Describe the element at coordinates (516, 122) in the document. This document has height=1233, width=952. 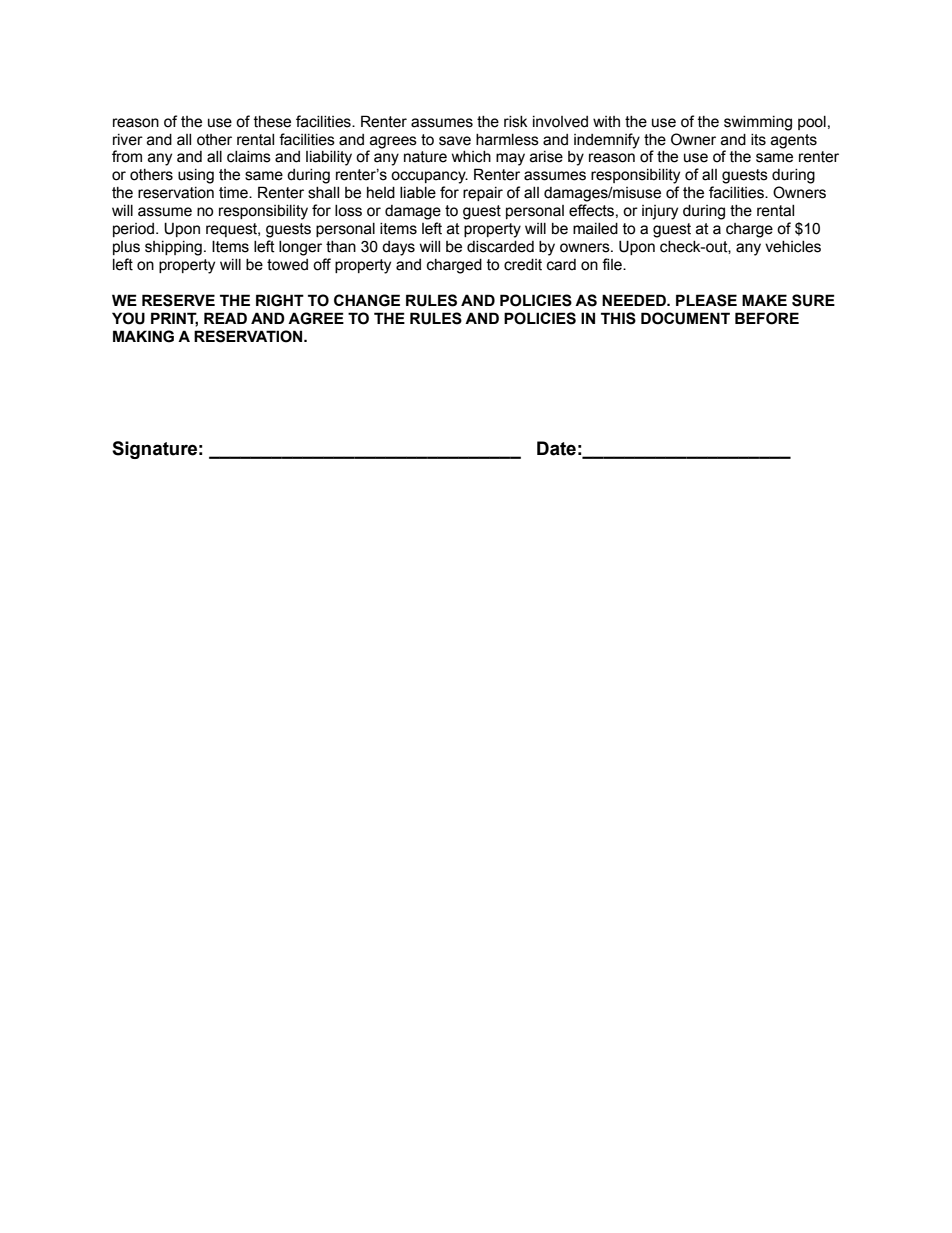
I see `risk` at that location.
